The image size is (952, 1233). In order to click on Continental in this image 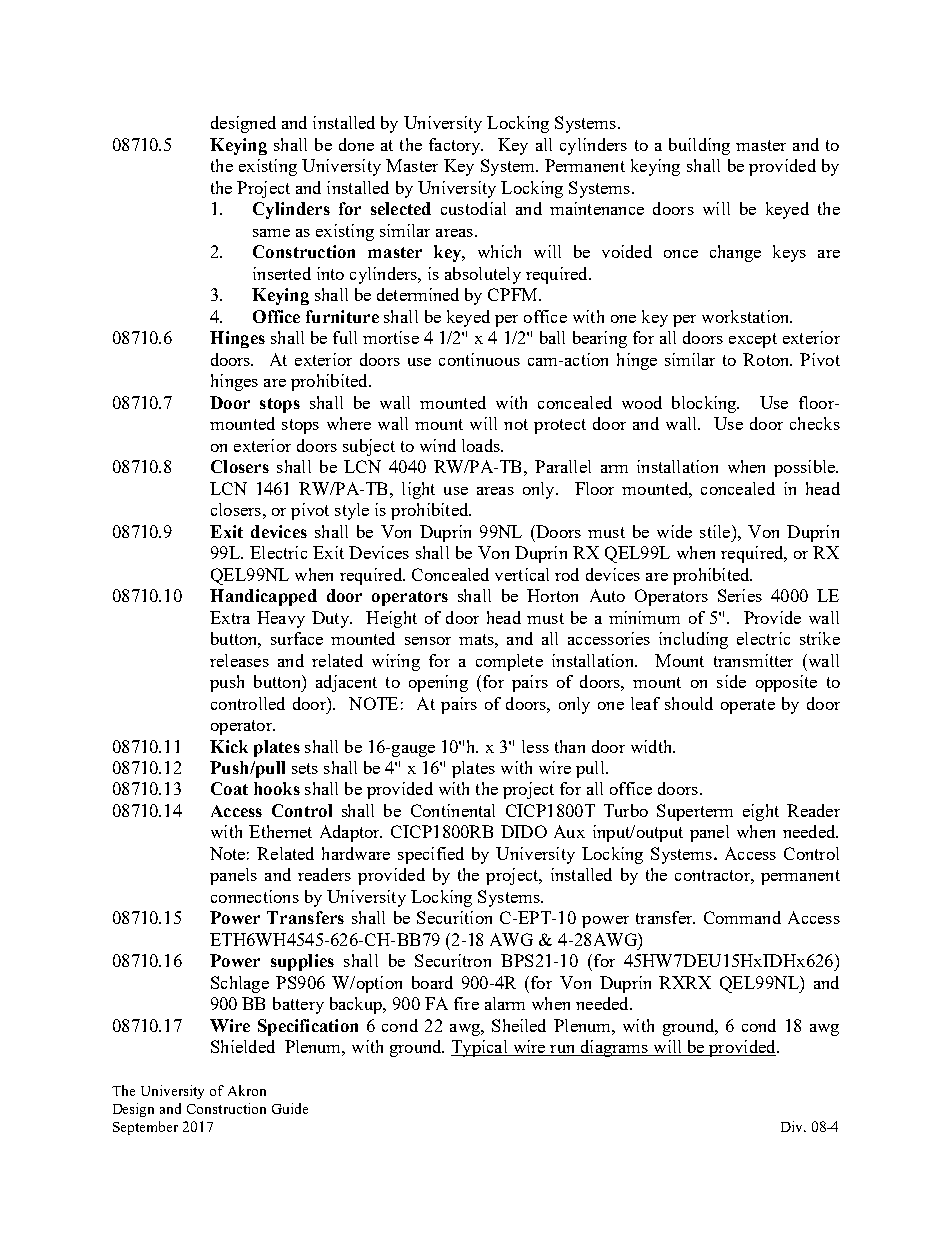, I will do `click(453, 810)`.
